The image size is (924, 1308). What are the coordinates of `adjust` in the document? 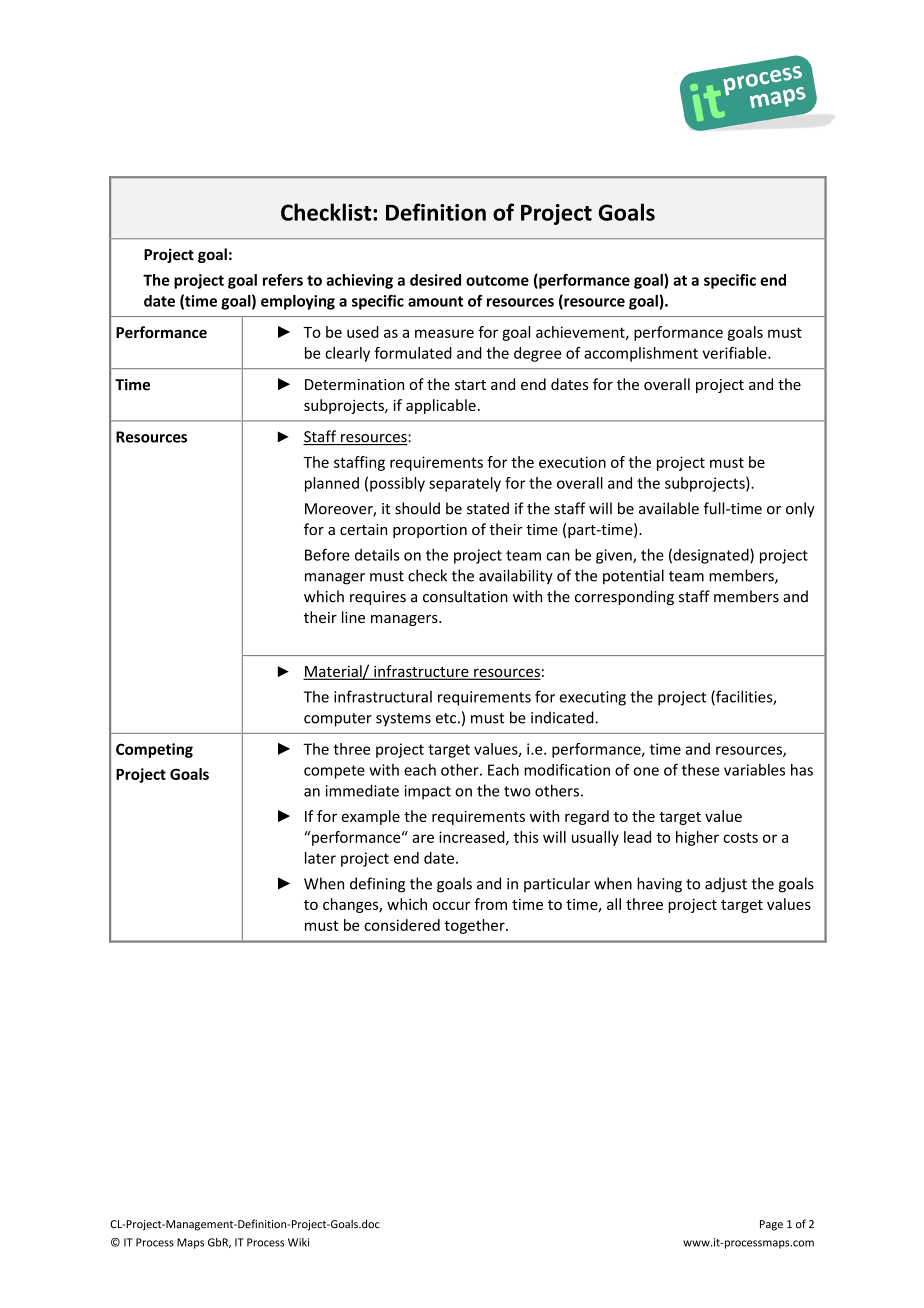 It's located at (726, 885).
